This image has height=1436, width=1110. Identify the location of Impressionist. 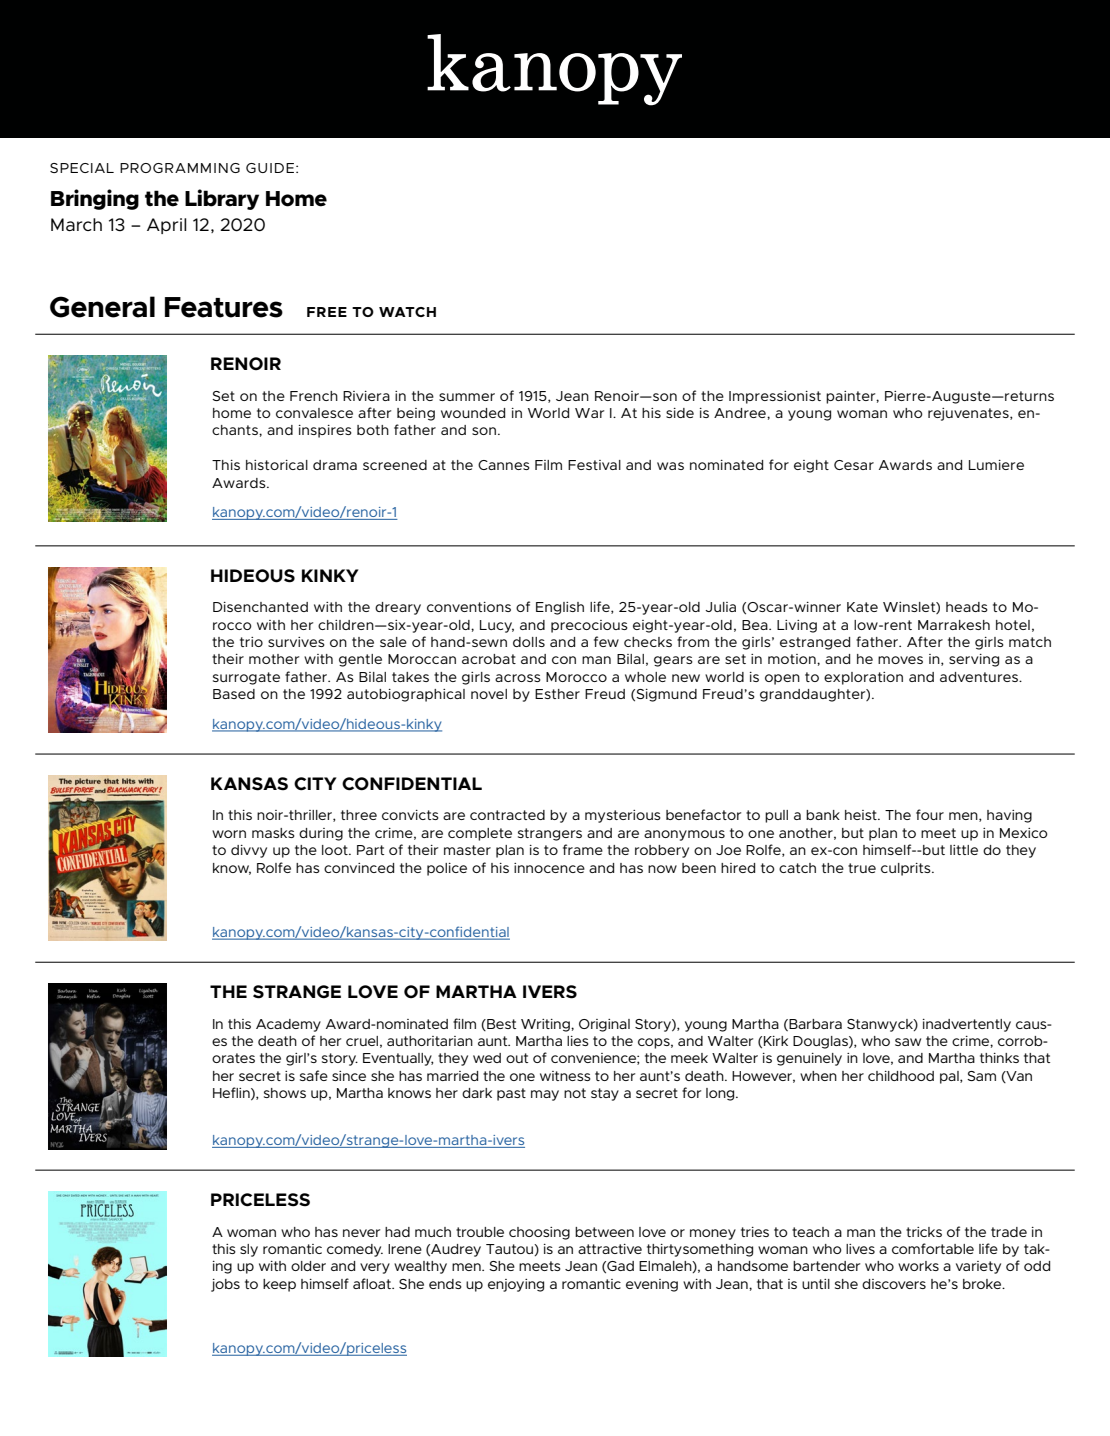
(775, 397).
